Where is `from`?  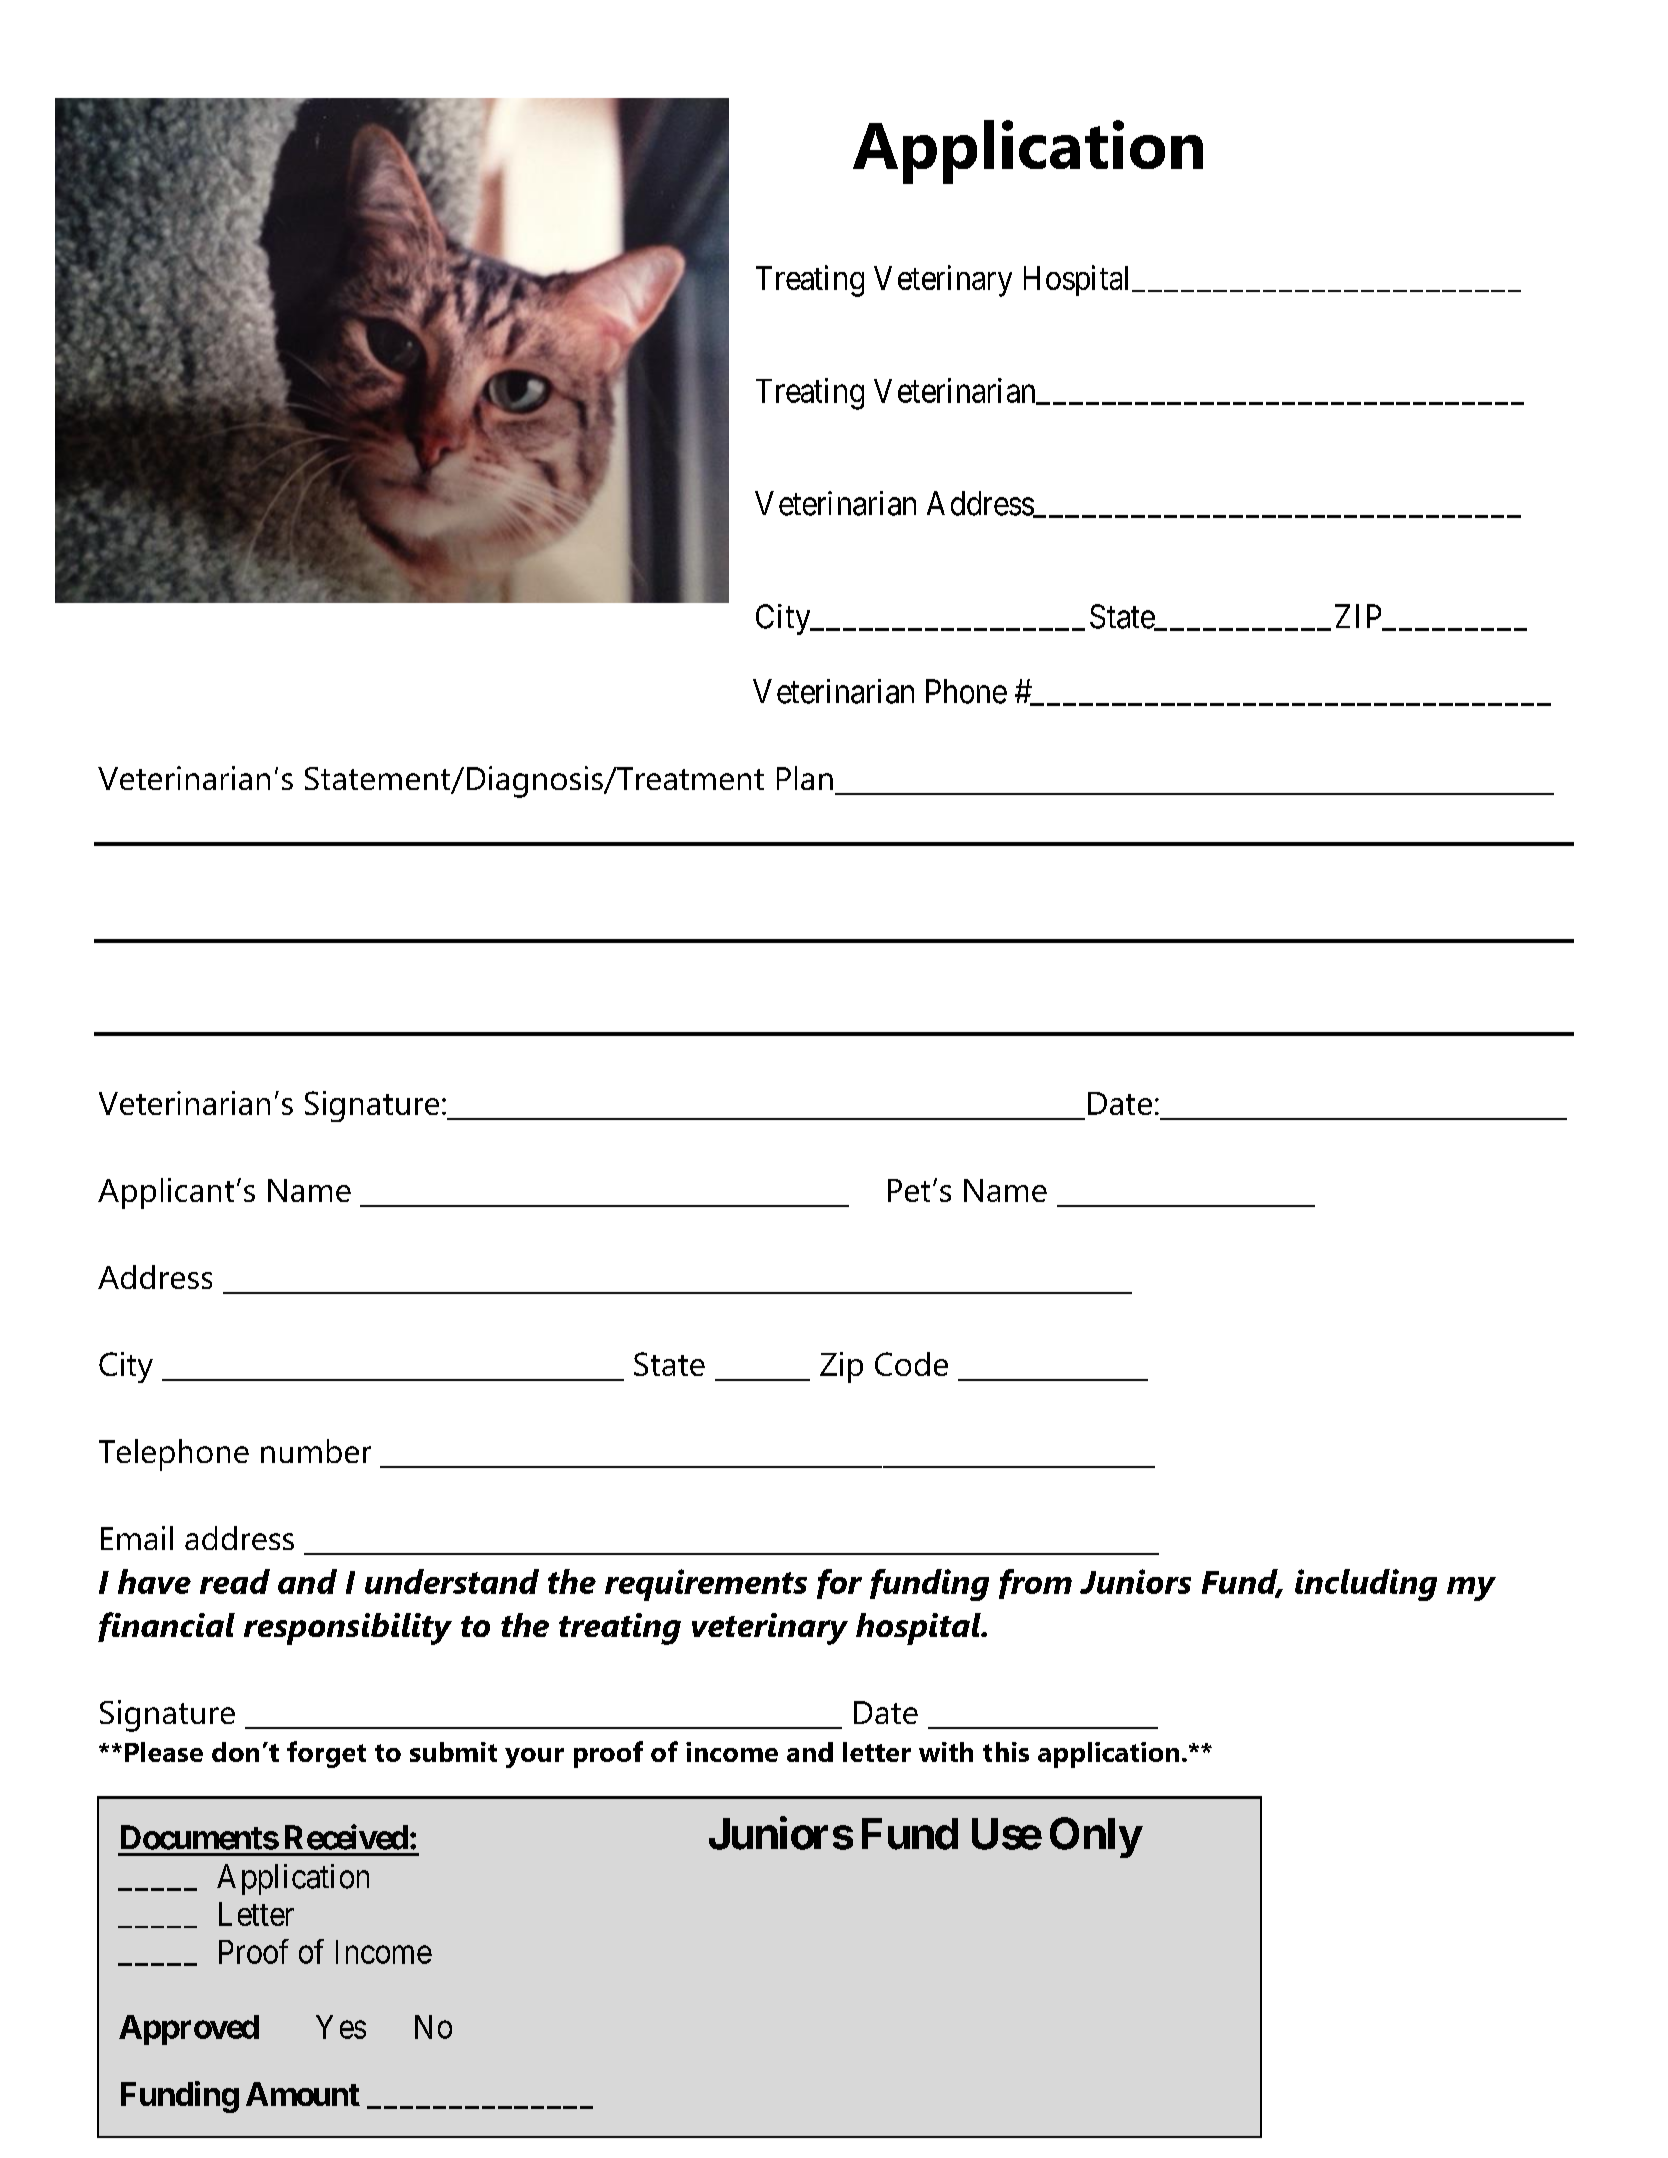 from is located at coordinates (1035, 1584).
